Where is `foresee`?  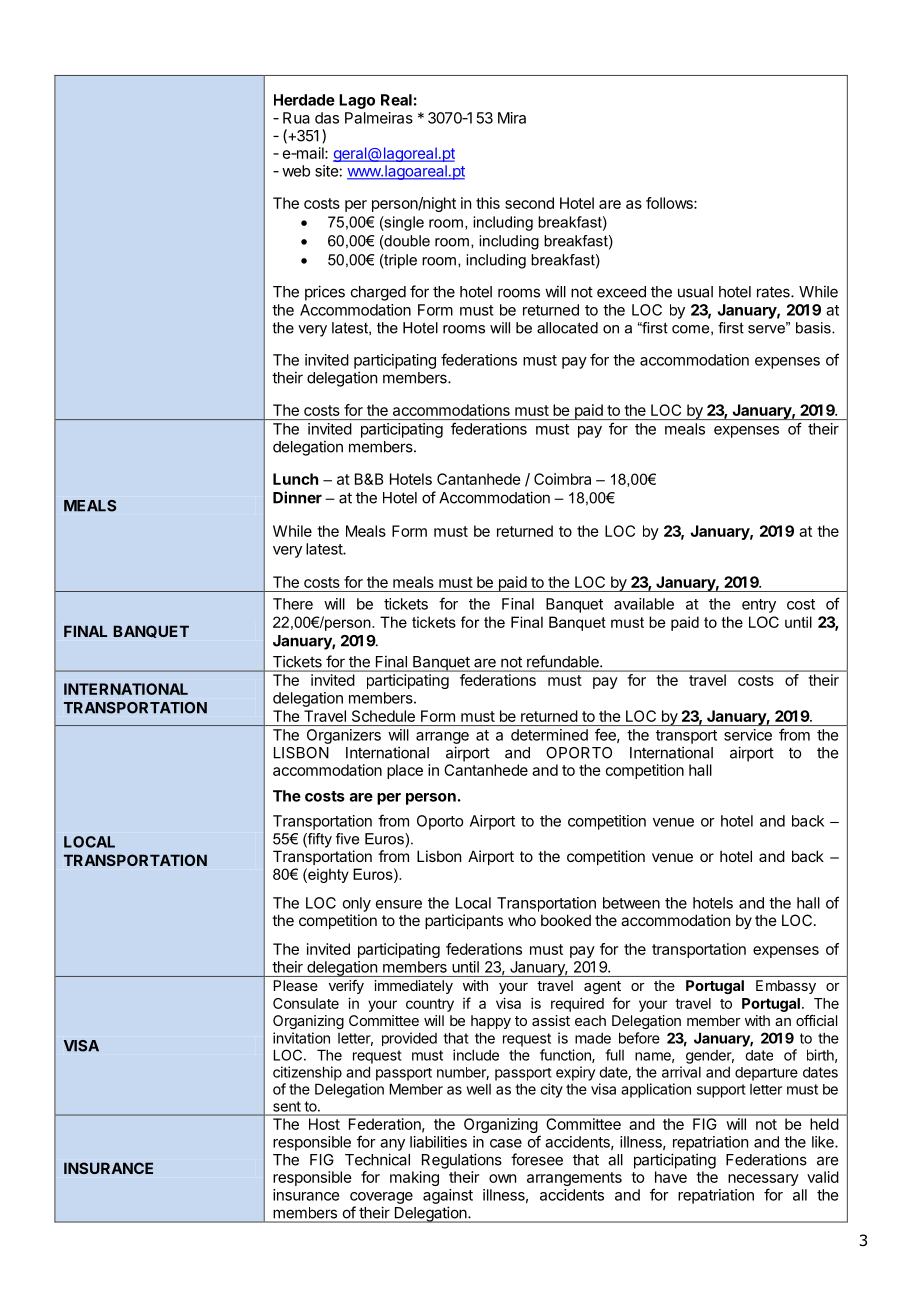
foresee is located at coordinates (537, 1159).
